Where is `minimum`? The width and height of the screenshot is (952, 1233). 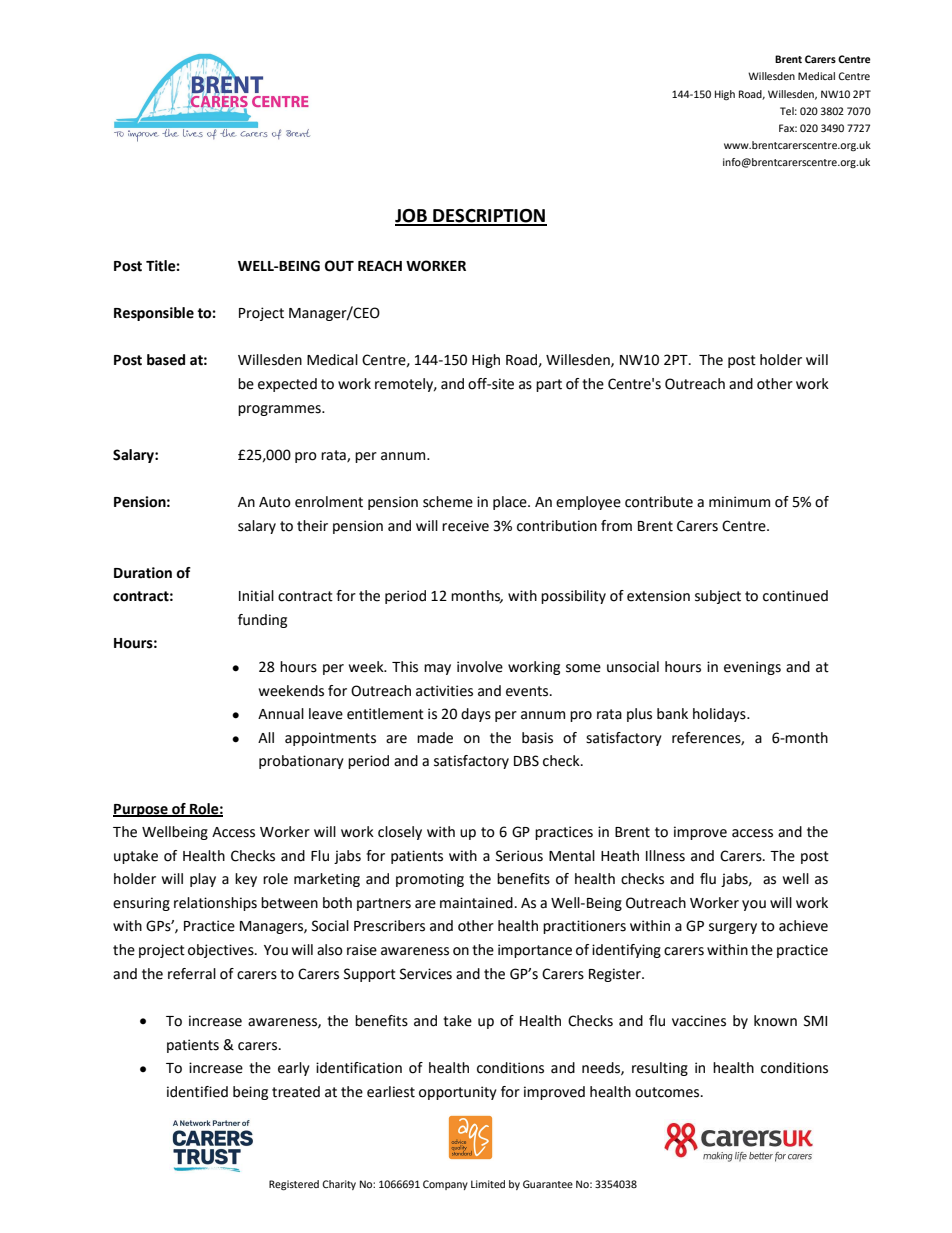 minimum is located at coordinates (739, 502).
